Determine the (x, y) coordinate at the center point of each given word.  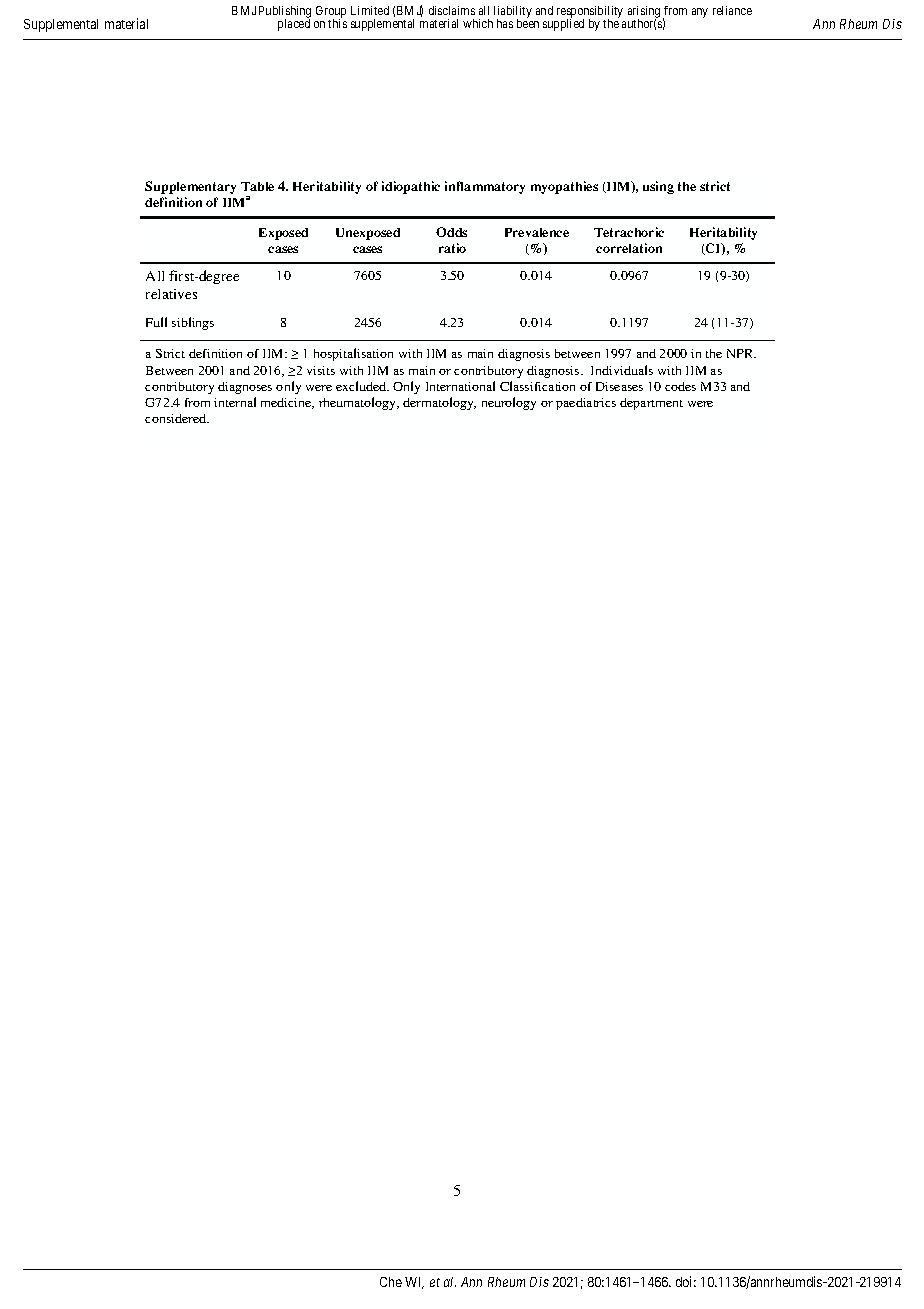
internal (235, 402)
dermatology (439, 403)
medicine (287, 403)
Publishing (285, 13)
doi (686, 1281)
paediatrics (586, 404)
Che (391, 1282)
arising (644, 13)
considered (177, 418)
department (651, 404)
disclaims (452, 10)
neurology (509, 403)
